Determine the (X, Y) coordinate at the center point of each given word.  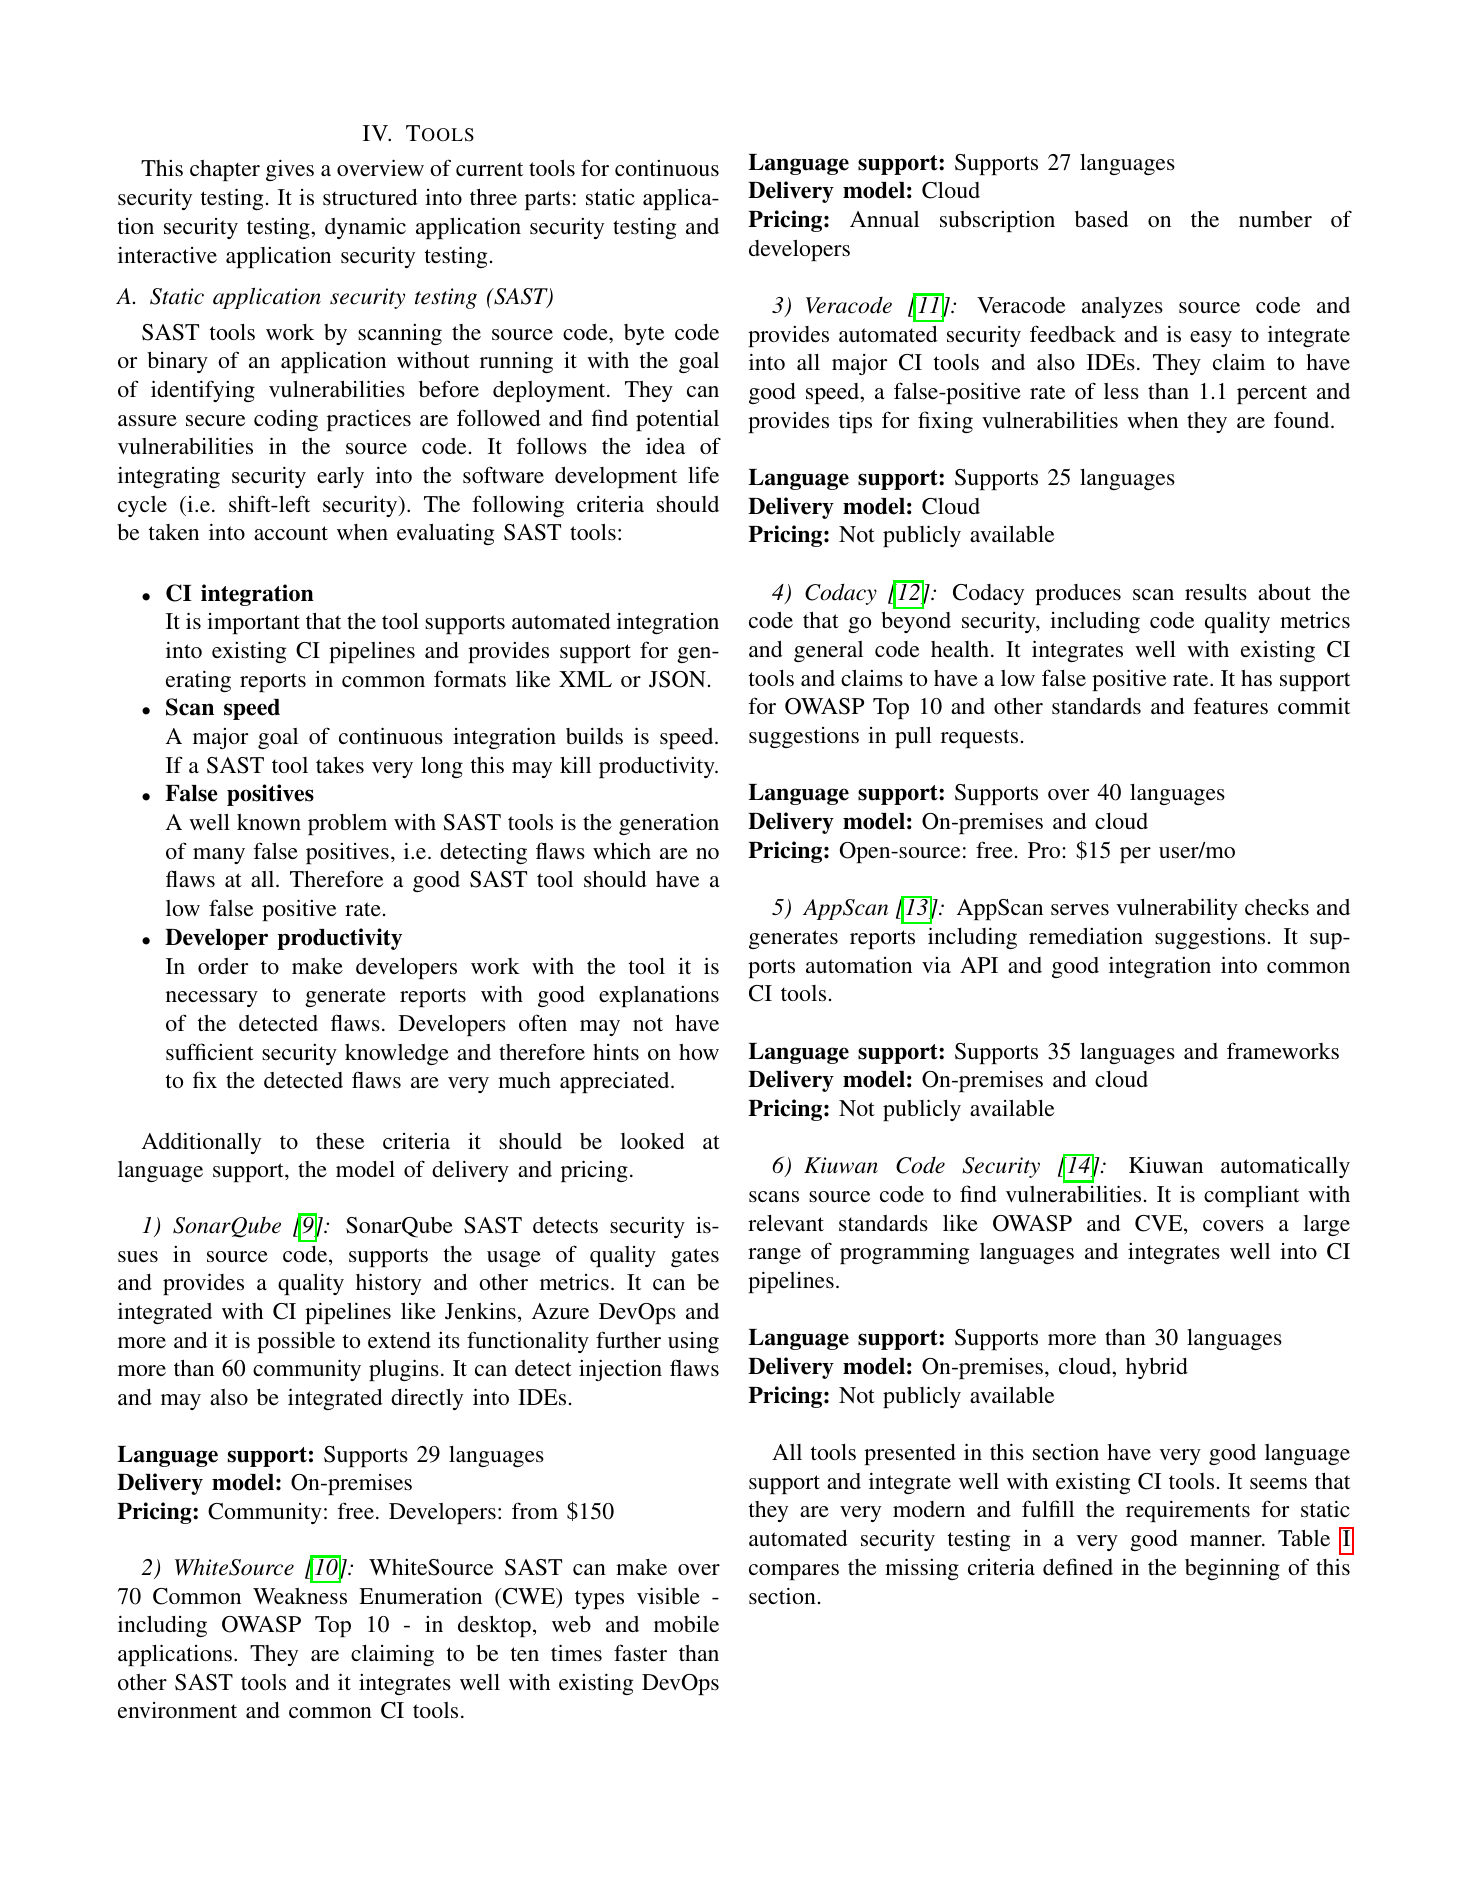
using (693, 1342)
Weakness (300, 1596)
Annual (884, 219)
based (1101, 219)
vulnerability (1177, 909)
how (699, 1052)
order (223, 966)
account (291, 533)
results (1216, 592)
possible (296, 1342)
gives (290, 170)
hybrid (1157, 1368)
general (828, 651)
